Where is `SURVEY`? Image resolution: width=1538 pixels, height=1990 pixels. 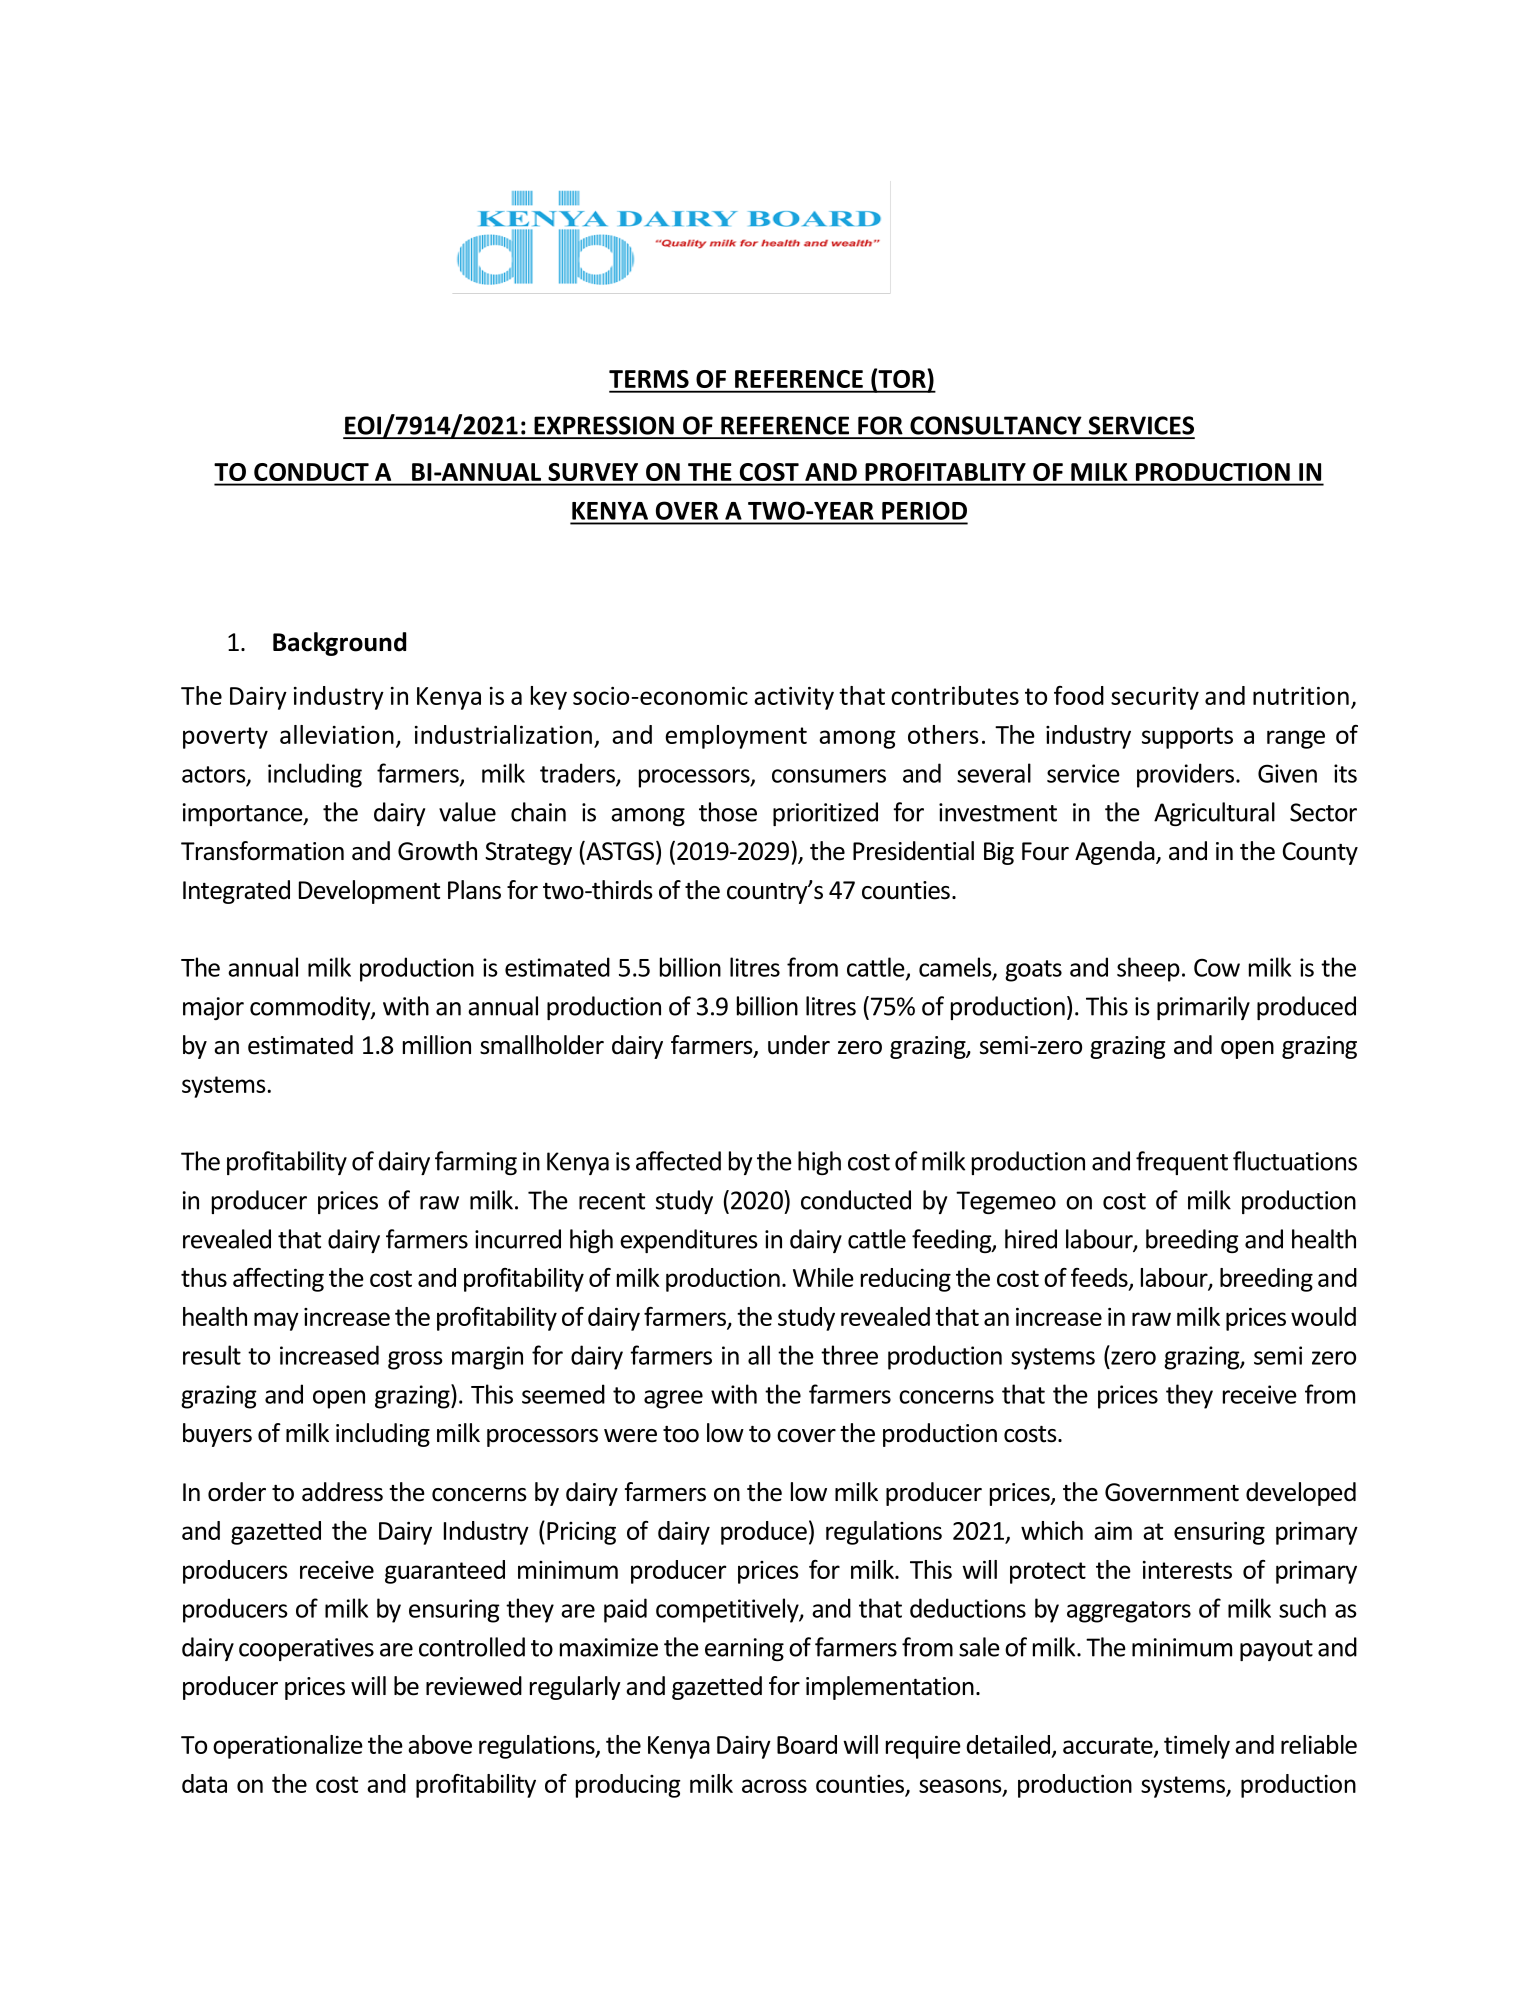
SURVEY is located at coordinates (593, 472).
